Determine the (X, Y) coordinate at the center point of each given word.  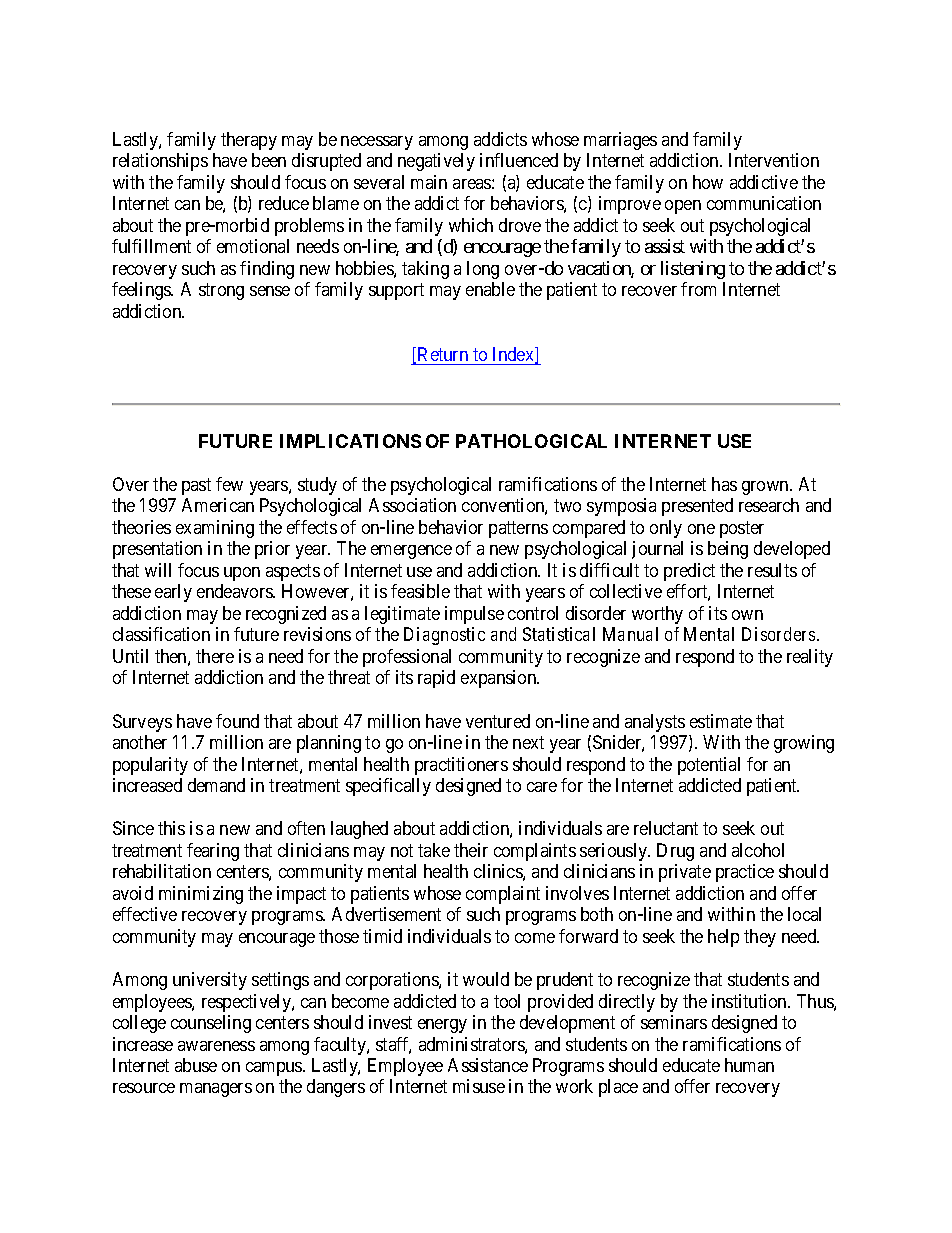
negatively (436, 162)
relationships (160, 162)
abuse (196, 1065)
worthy (657, 615)
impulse (474, 615)
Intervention (774, 160)
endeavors (235, 591)
